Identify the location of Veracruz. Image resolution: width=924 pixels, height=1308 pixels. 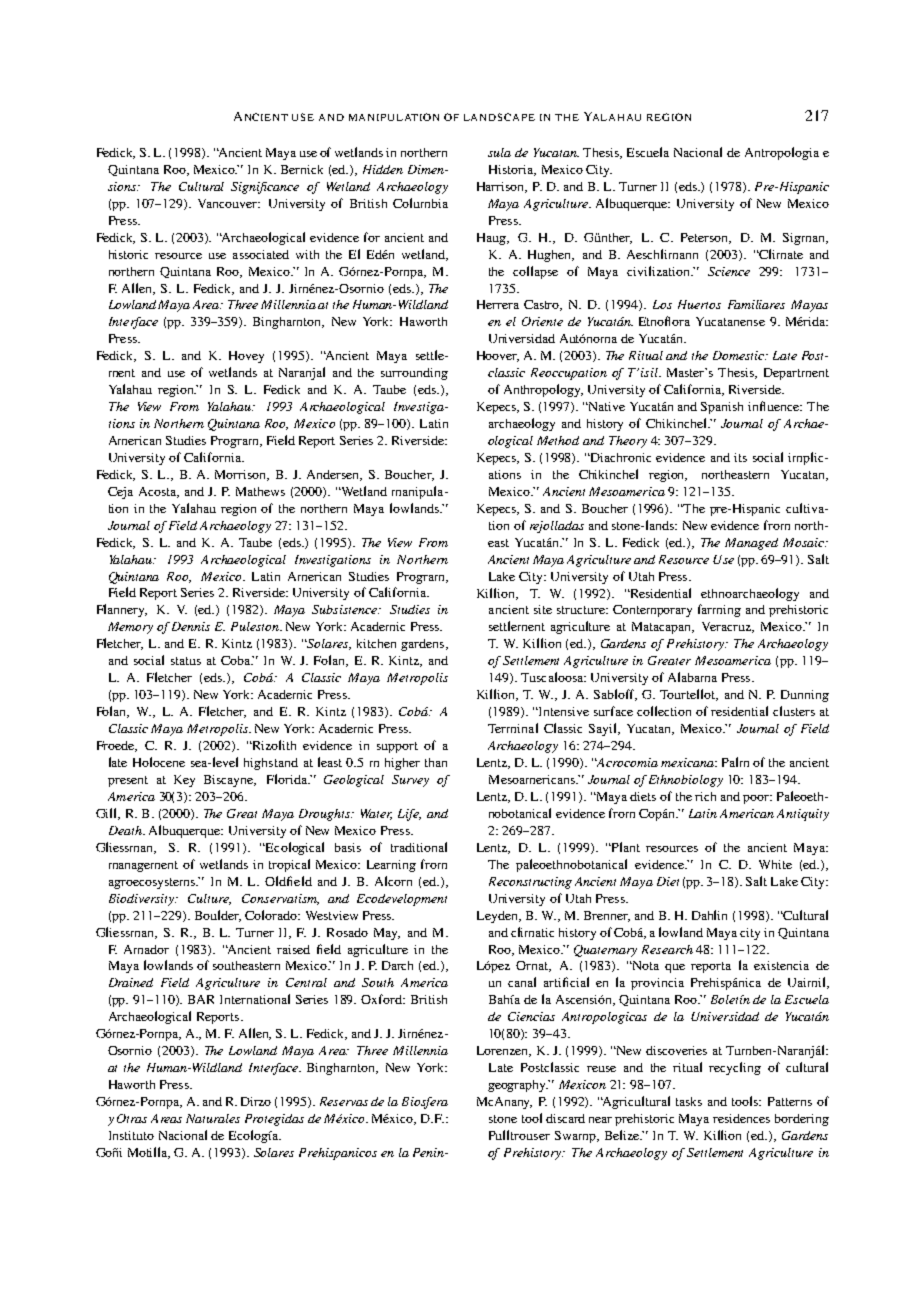
(728, 627).
